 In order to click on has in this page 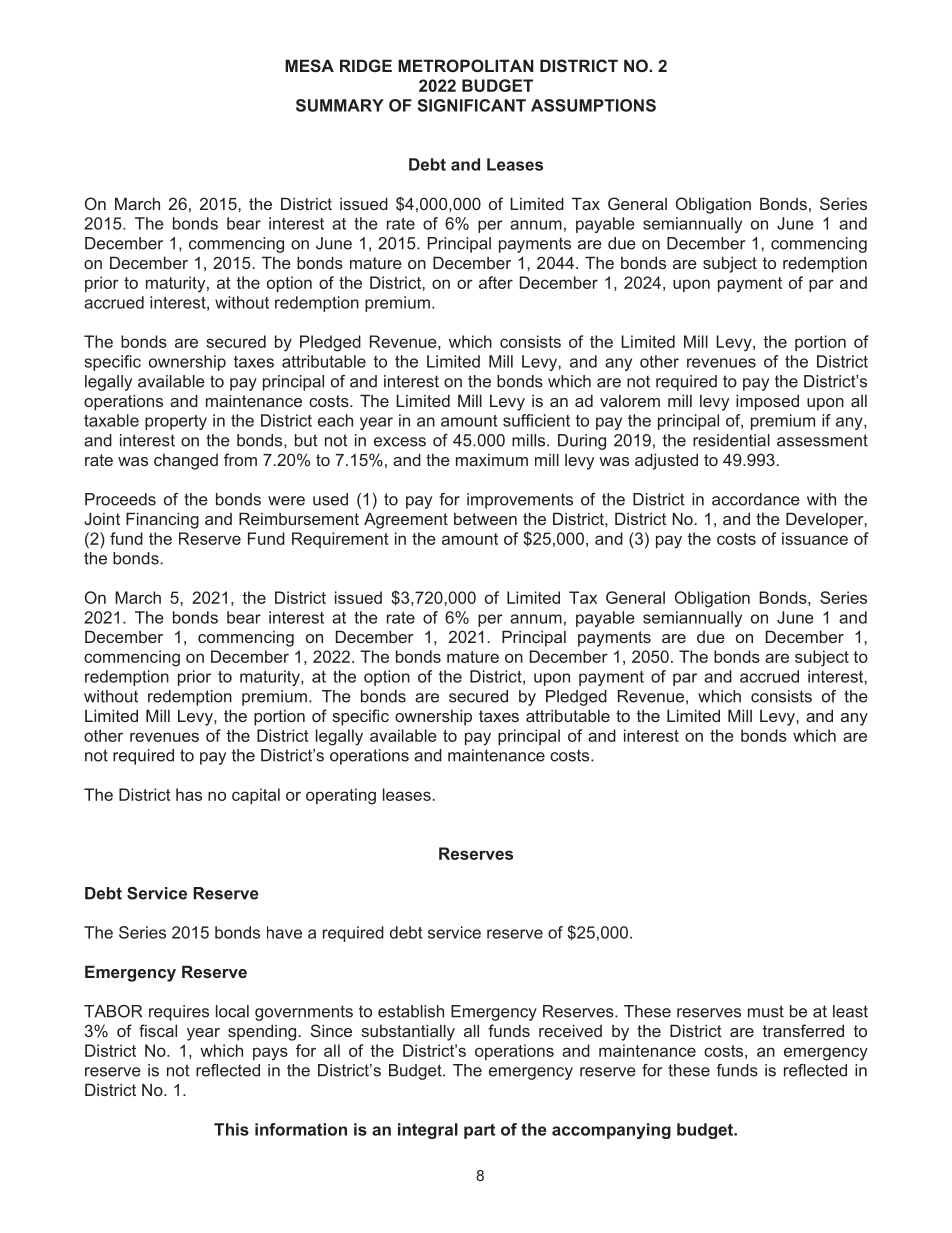, I will do `click(189, 794)`.
